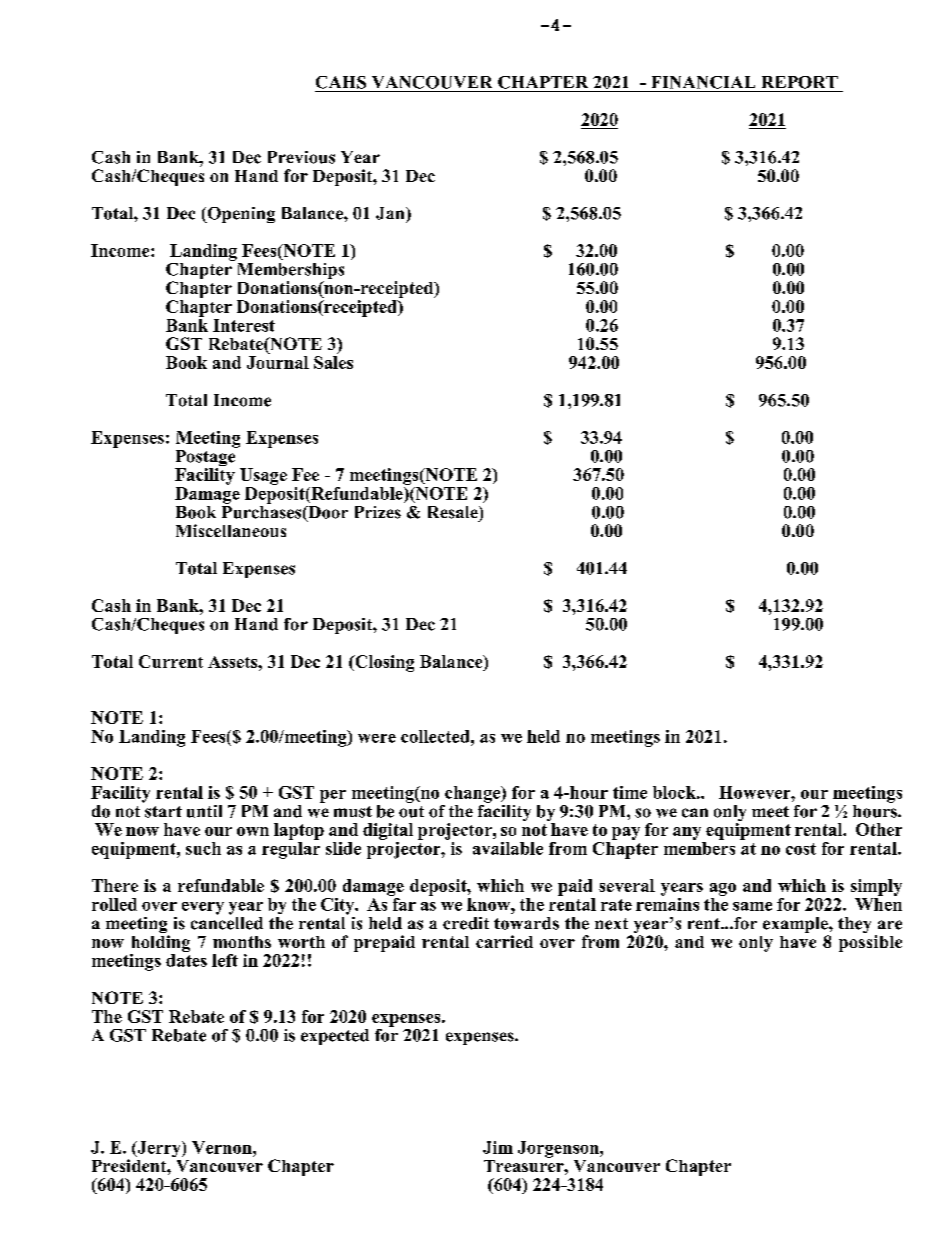 The image size is (952, 1233). Describe the element at coordinates (800, 82) in the document. I see `REPORT` at that location.
